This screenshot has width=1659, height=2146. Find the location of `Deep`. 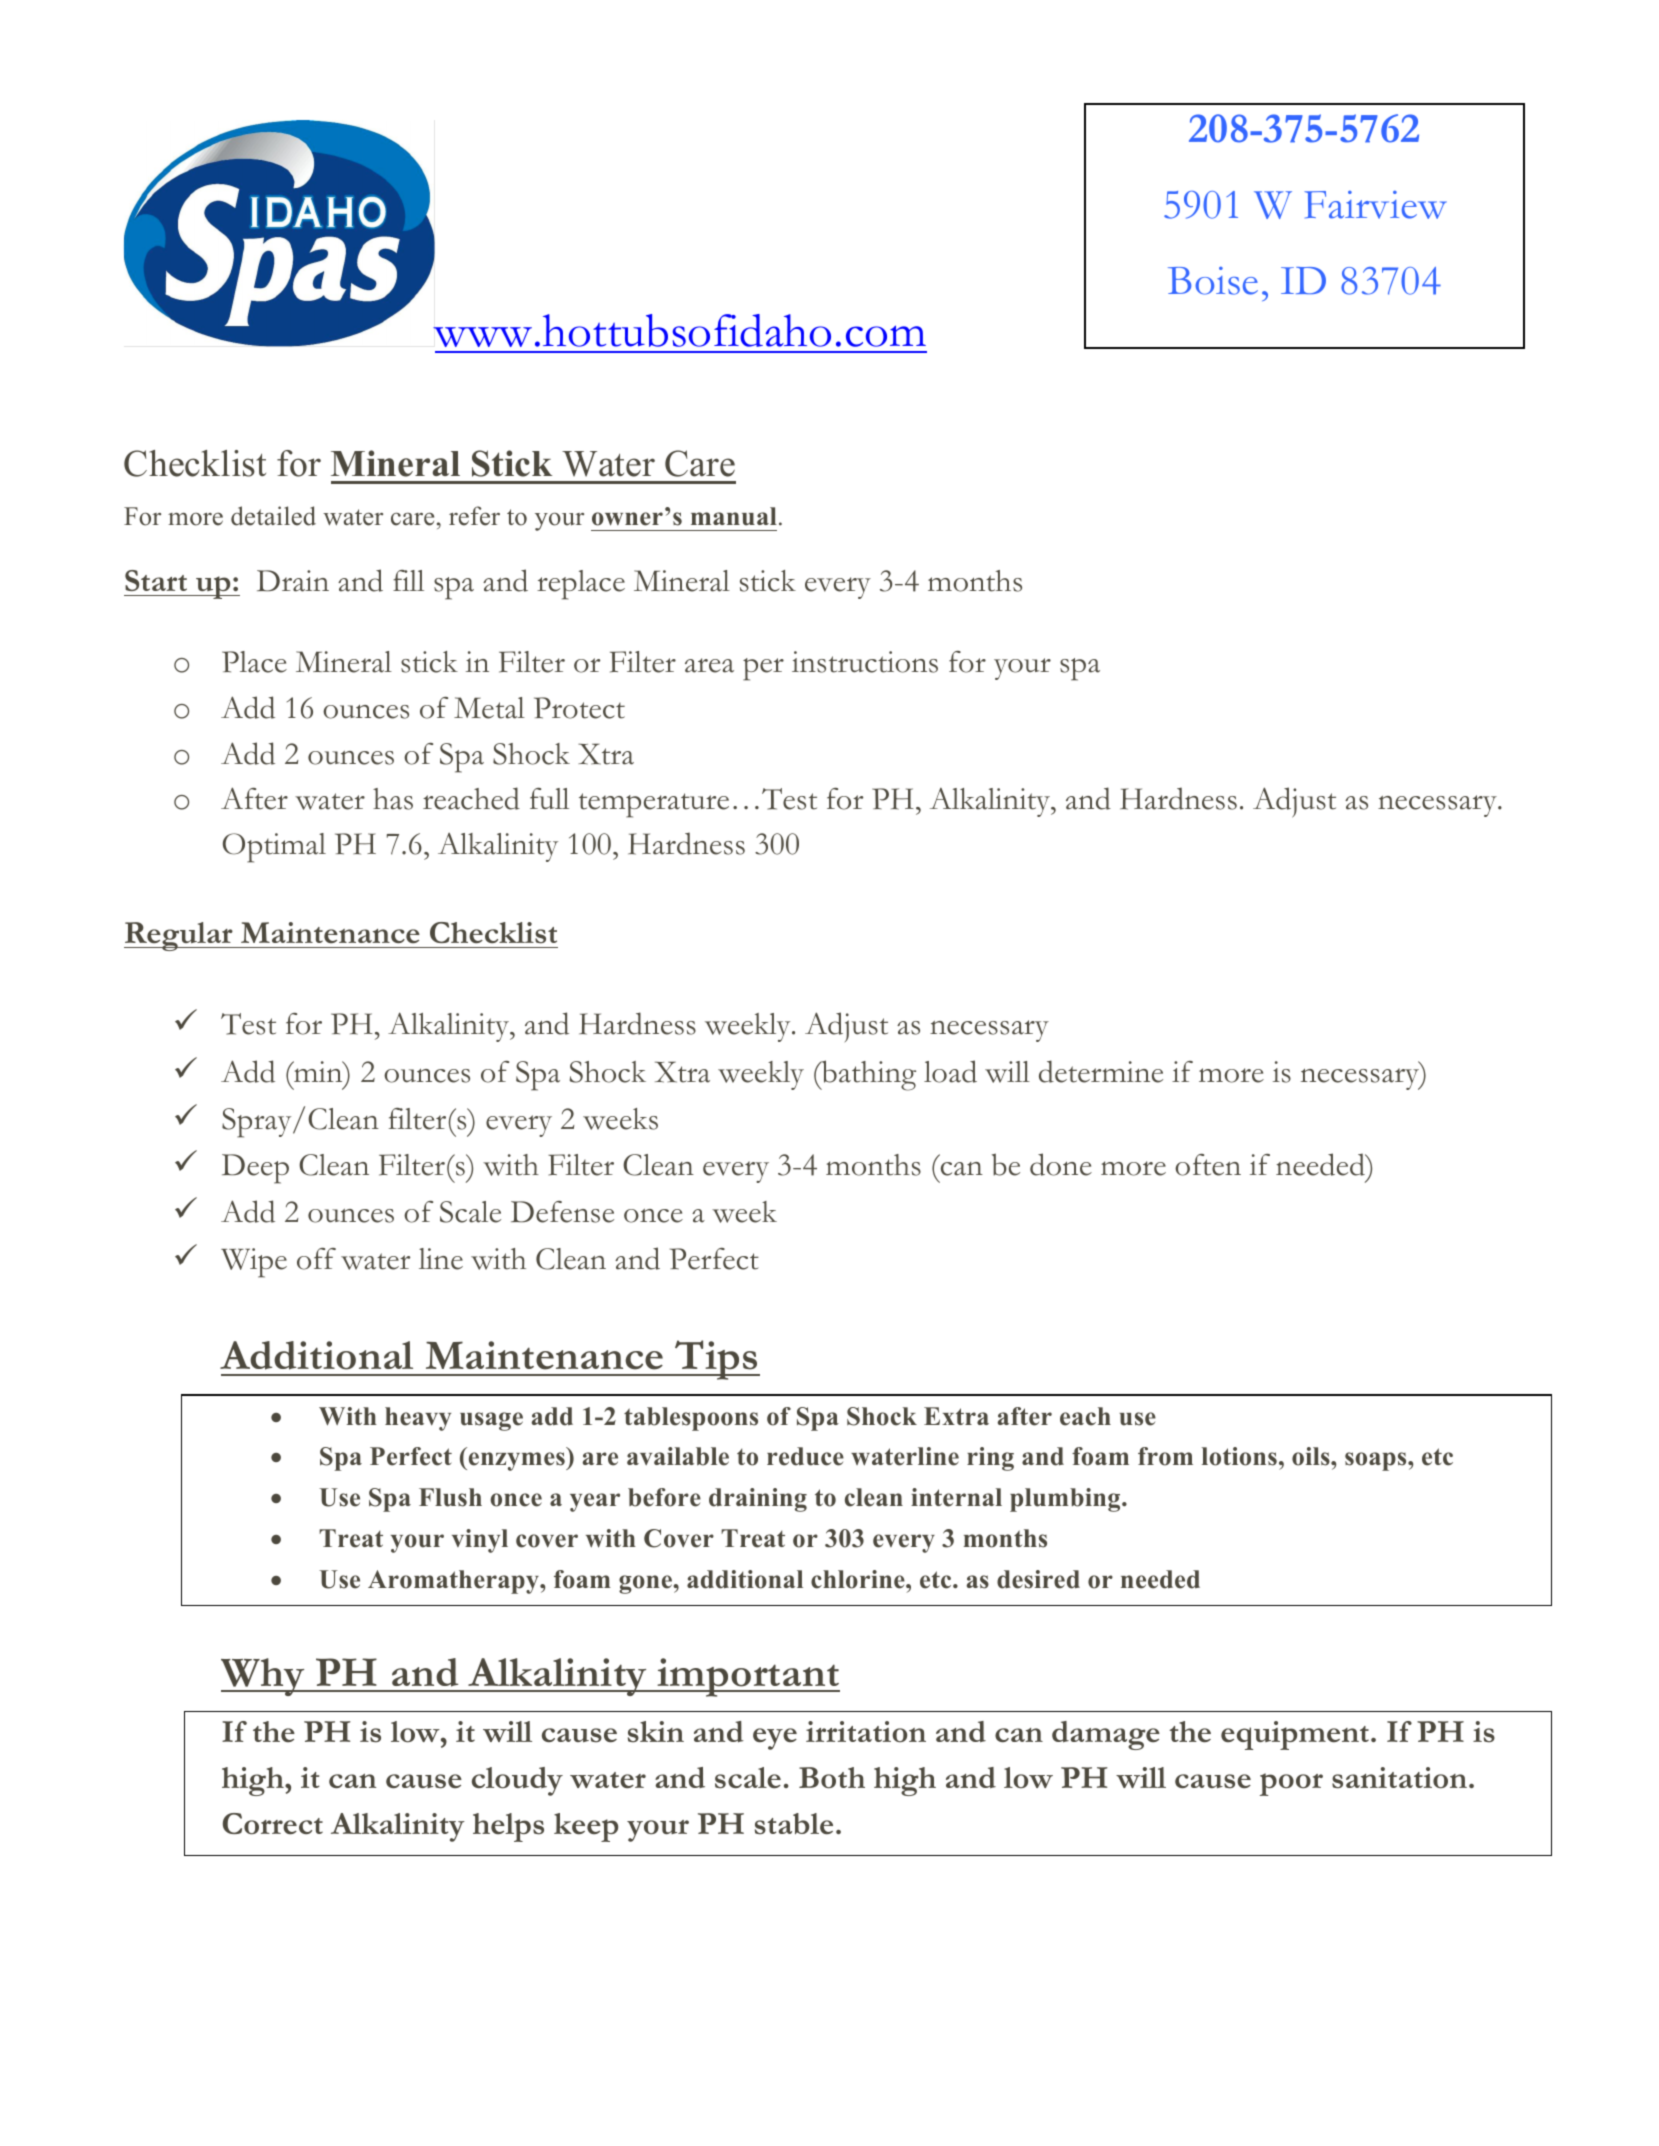

Deep is located at coordinates (255, 1169).
